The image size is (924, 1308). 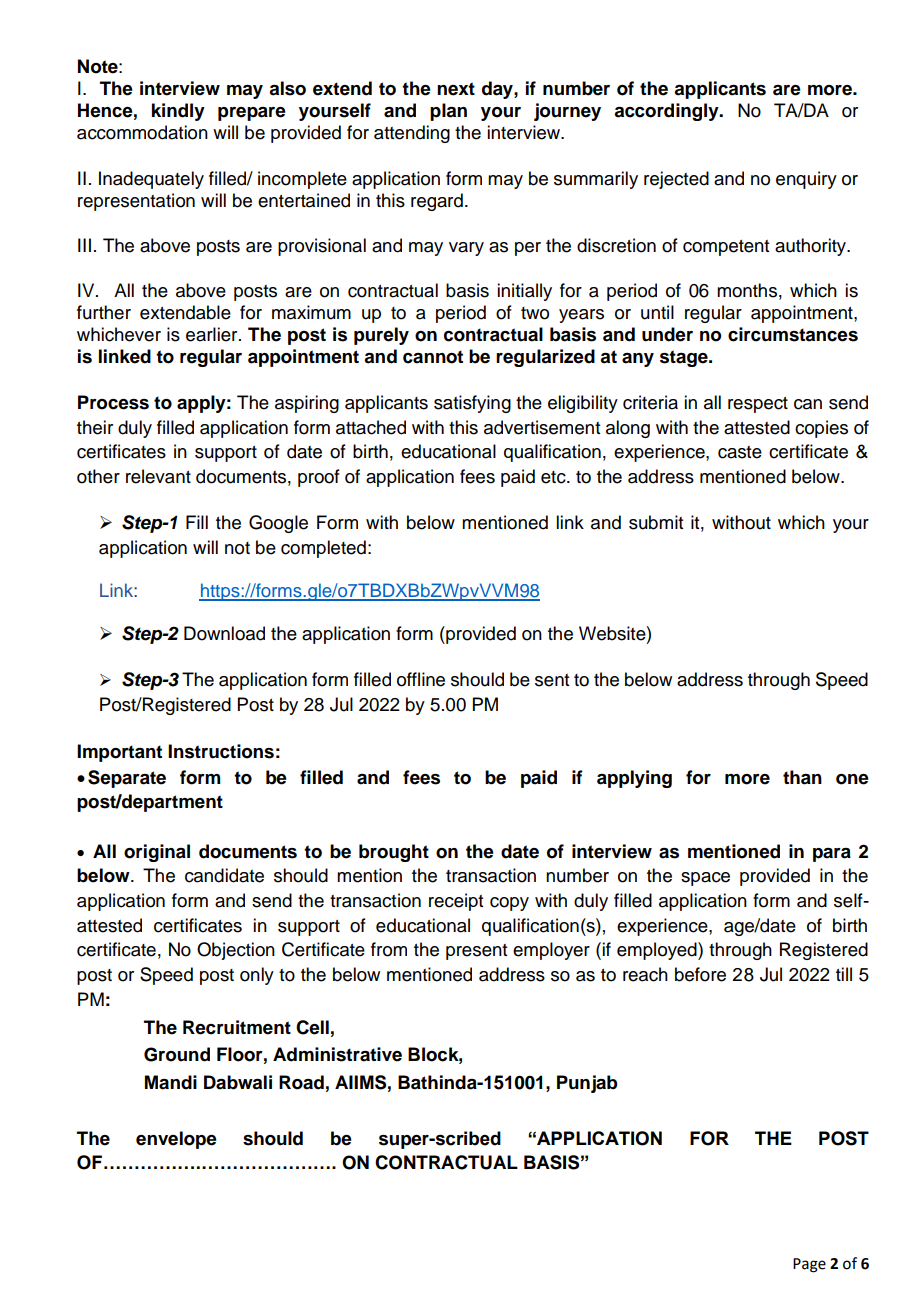 I want to click on etc, so click(x=554, y=477).
